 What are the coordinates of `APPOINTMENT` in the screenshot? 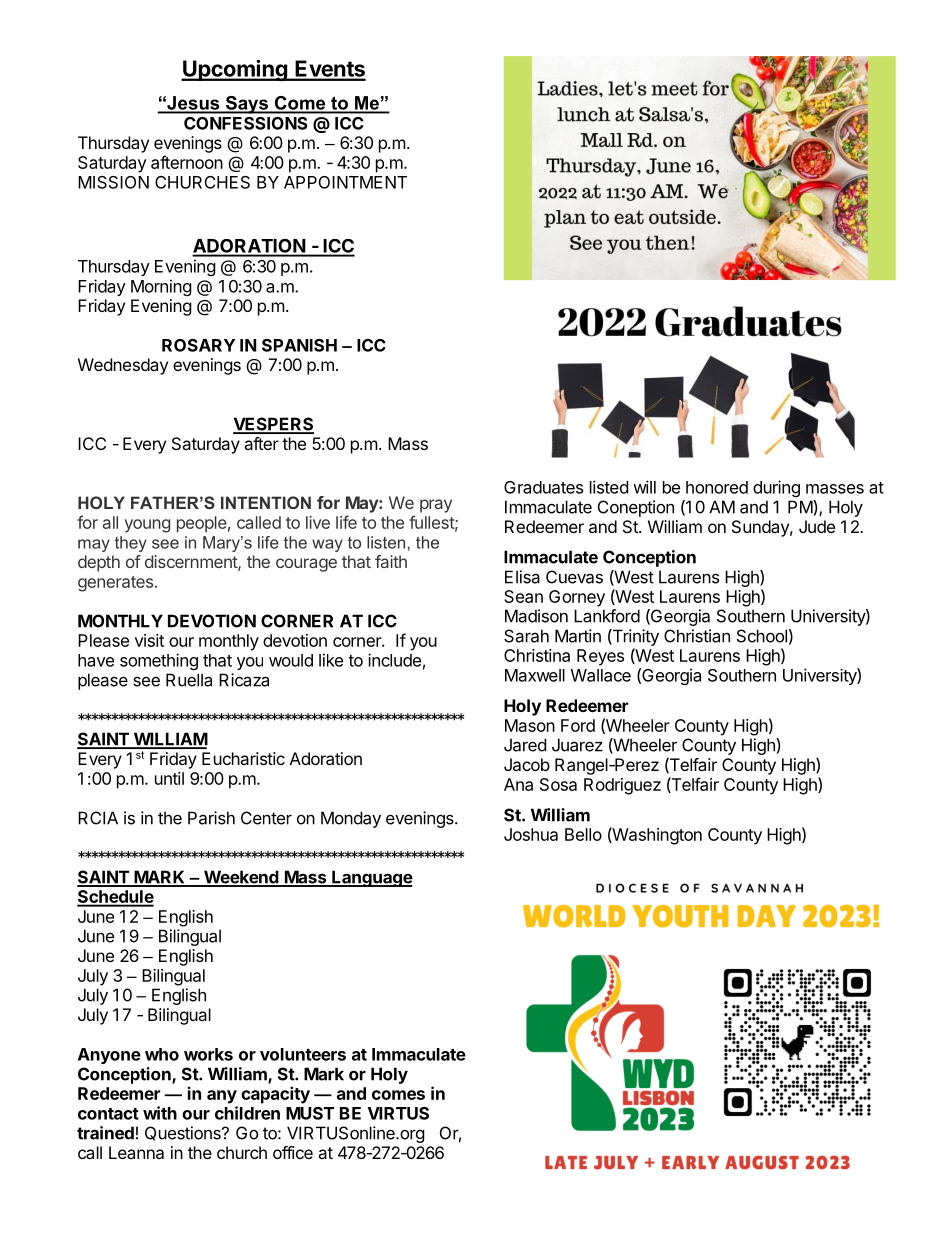 It's located at (345, 182).
